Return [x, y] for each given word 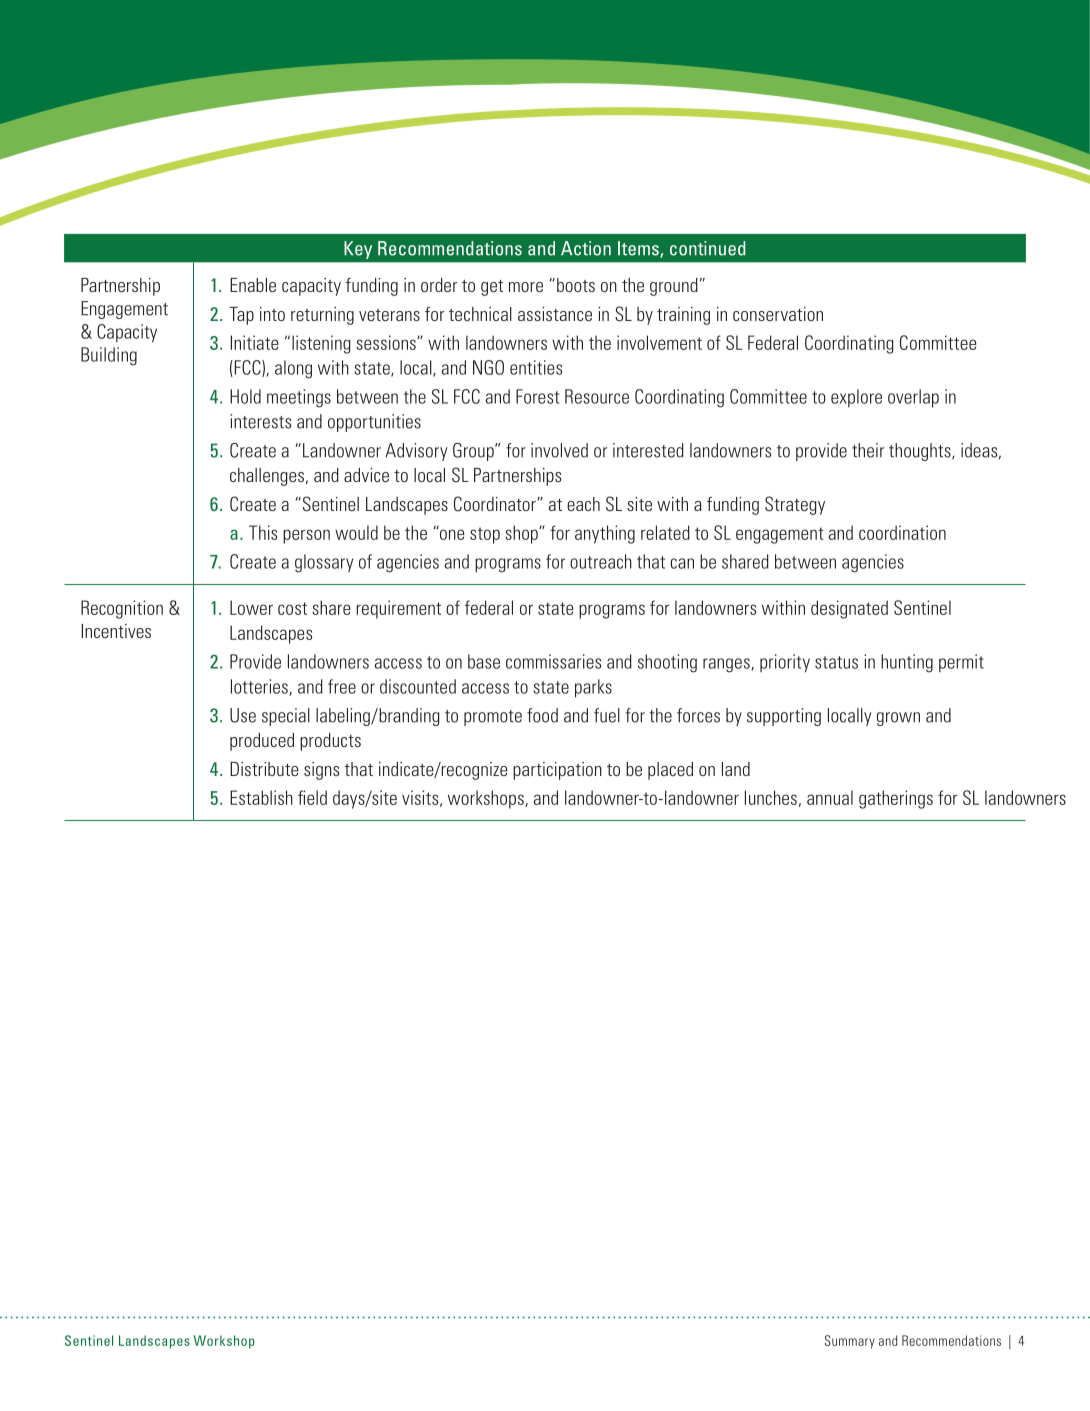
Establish [261, 797]
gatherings [896, 799]
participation [557, 771]
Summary [850, 1342]
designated [849, 609]
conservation [778, 314]
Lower [251, 607]
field [312, 797]
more [526, 287]
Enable [253, 285]
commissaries [553, 661]
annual [830, 797]
